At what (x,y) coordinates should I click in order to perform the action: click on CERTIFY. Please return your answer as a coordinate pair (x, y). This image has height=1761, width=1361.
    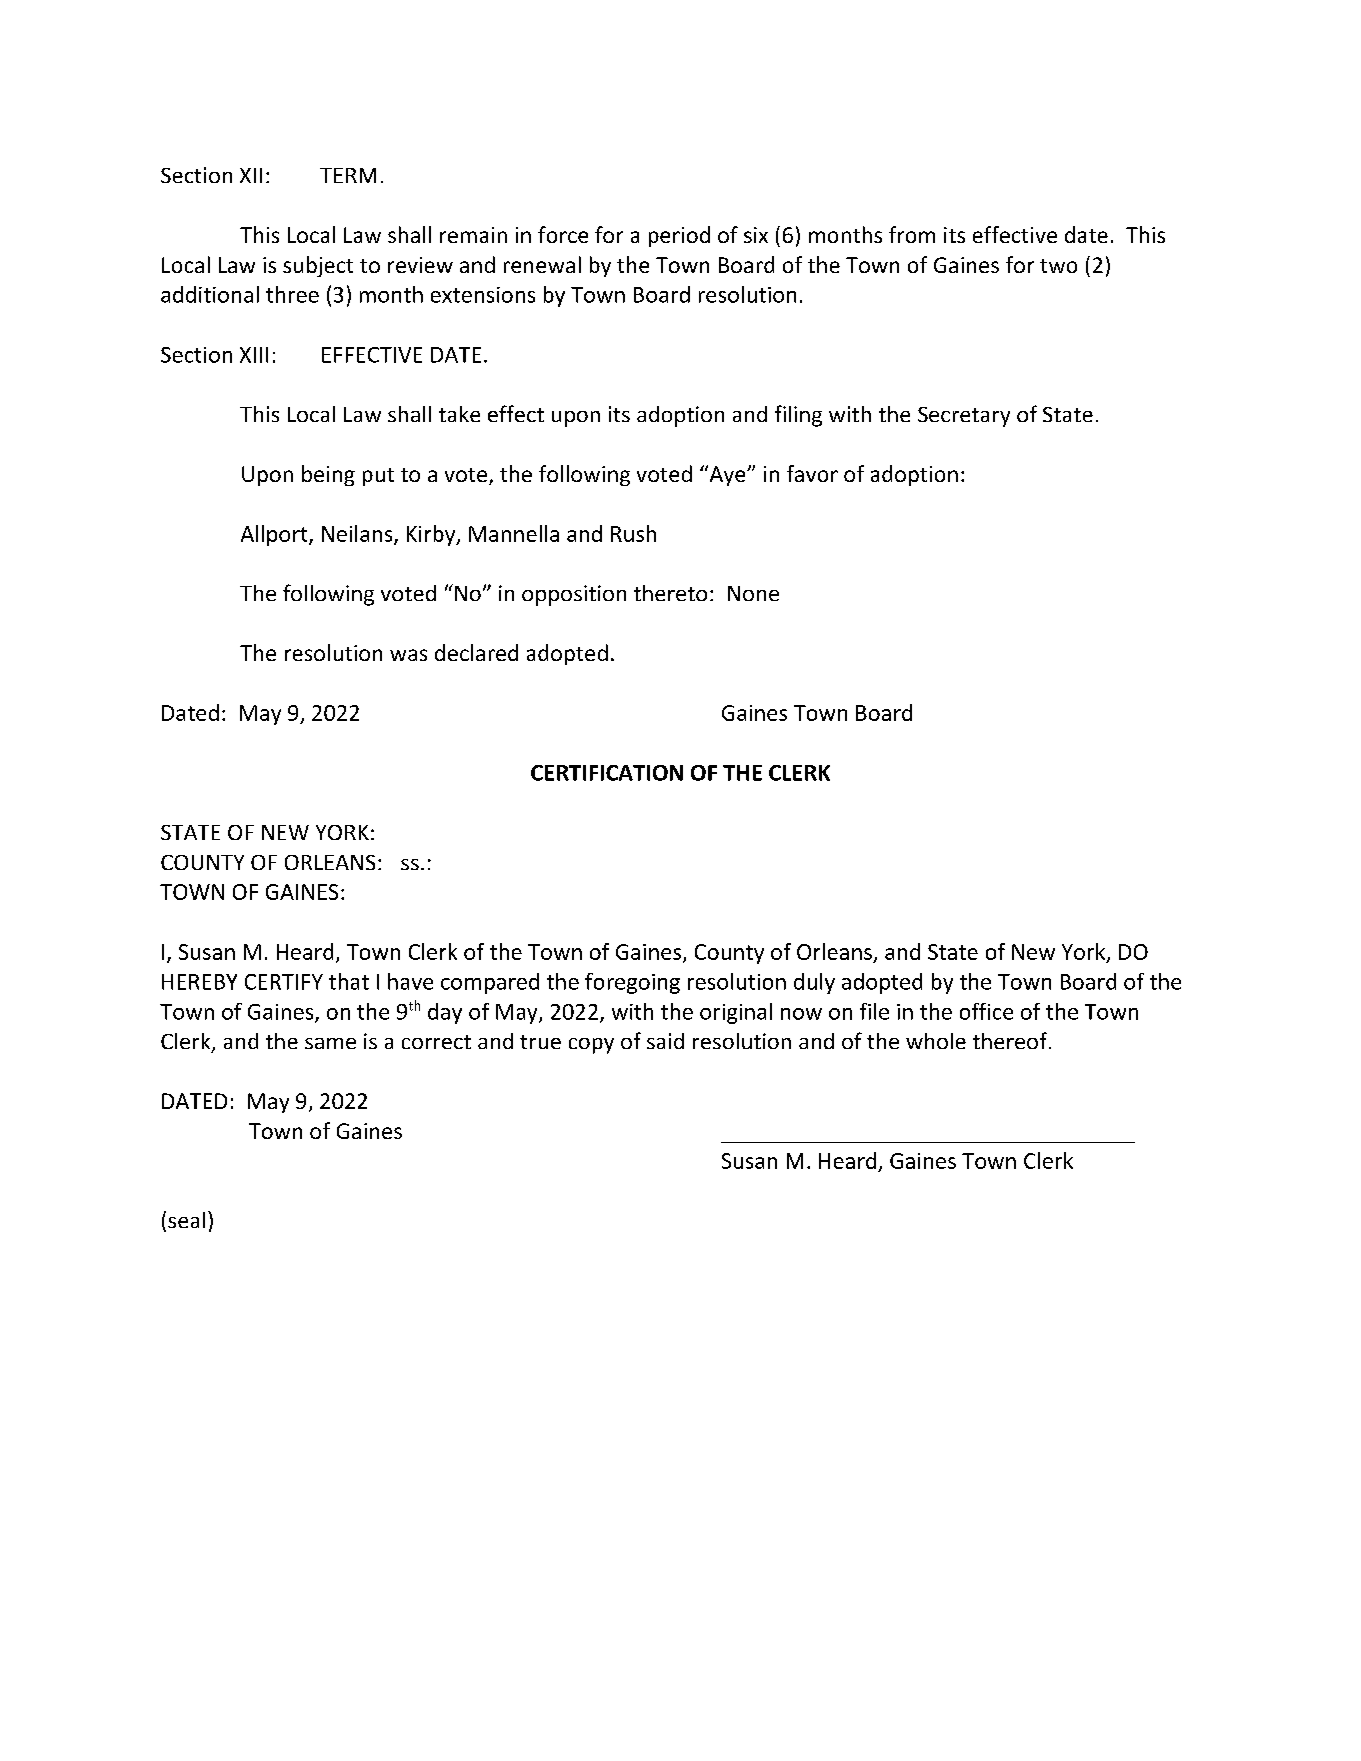
    Looking at the image, I should click on (284, 982).
